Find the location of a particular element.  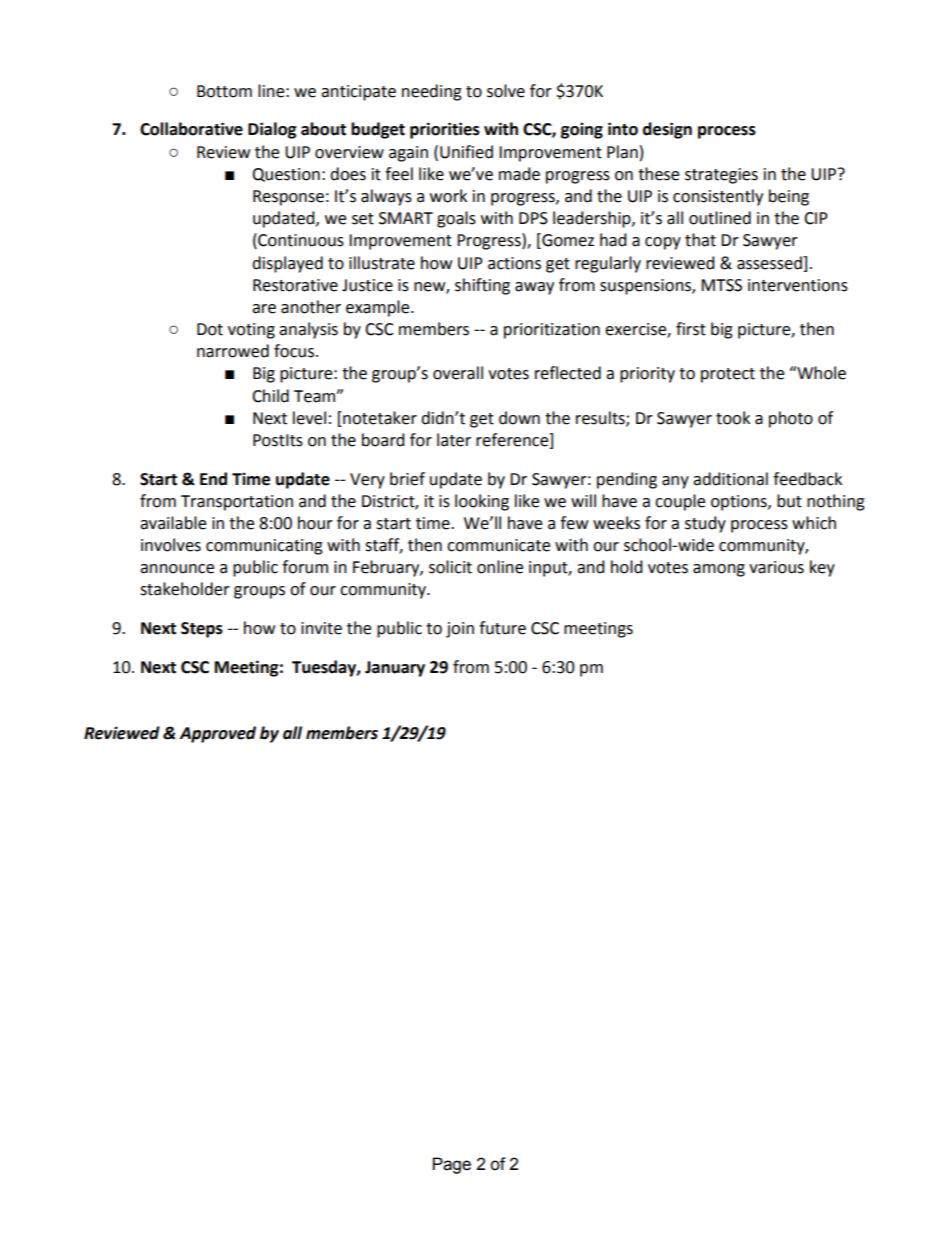

prioritization is located at coordinates (552, 331).
